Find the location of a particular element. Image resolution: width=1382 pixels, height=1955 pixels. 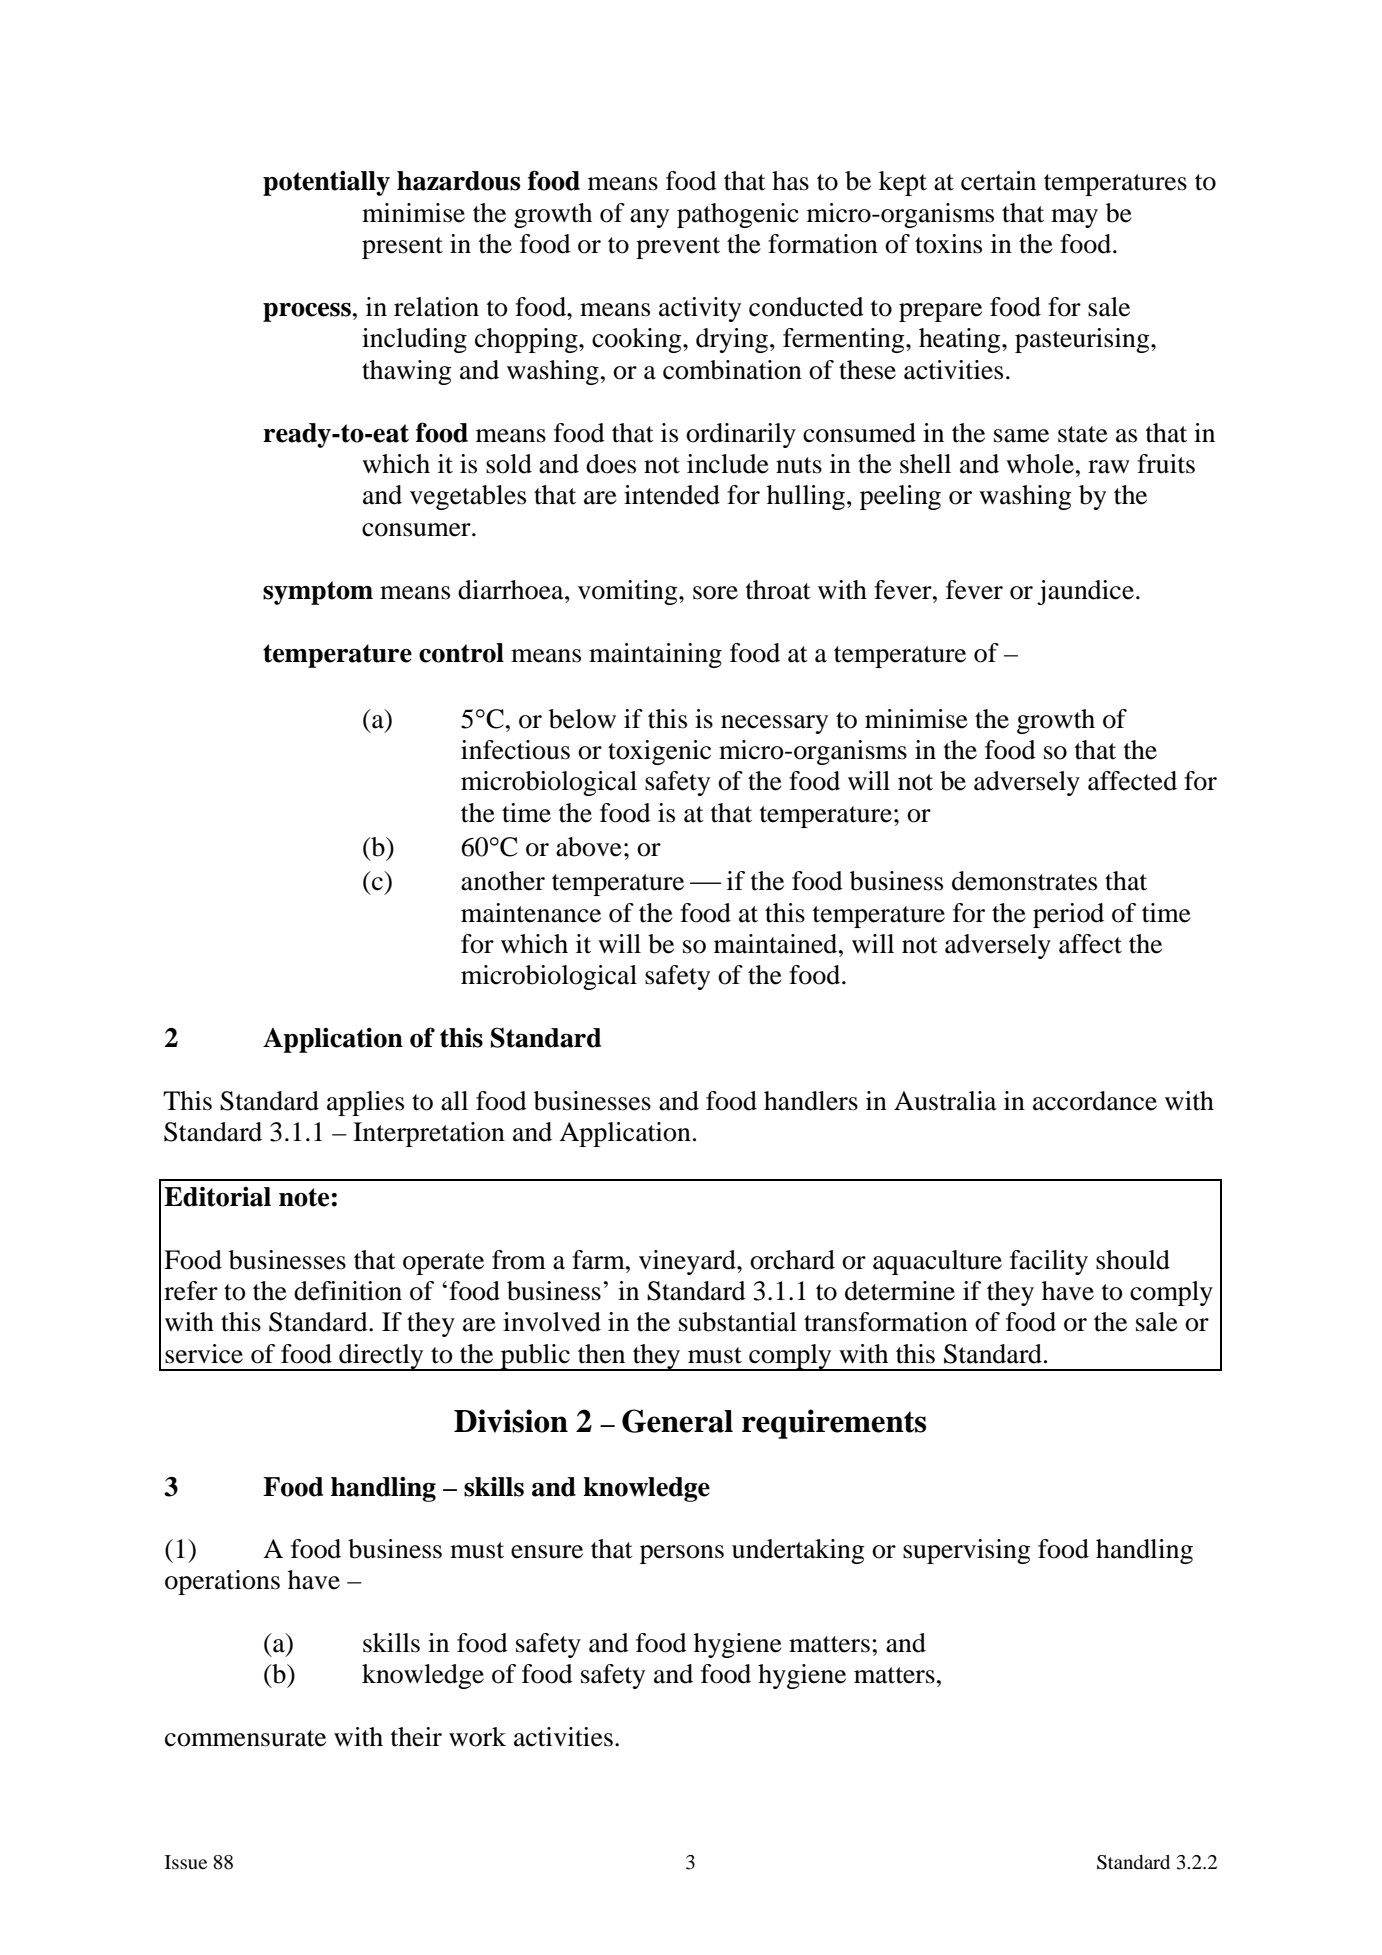

symptom is located at coordinates (318, 593).
